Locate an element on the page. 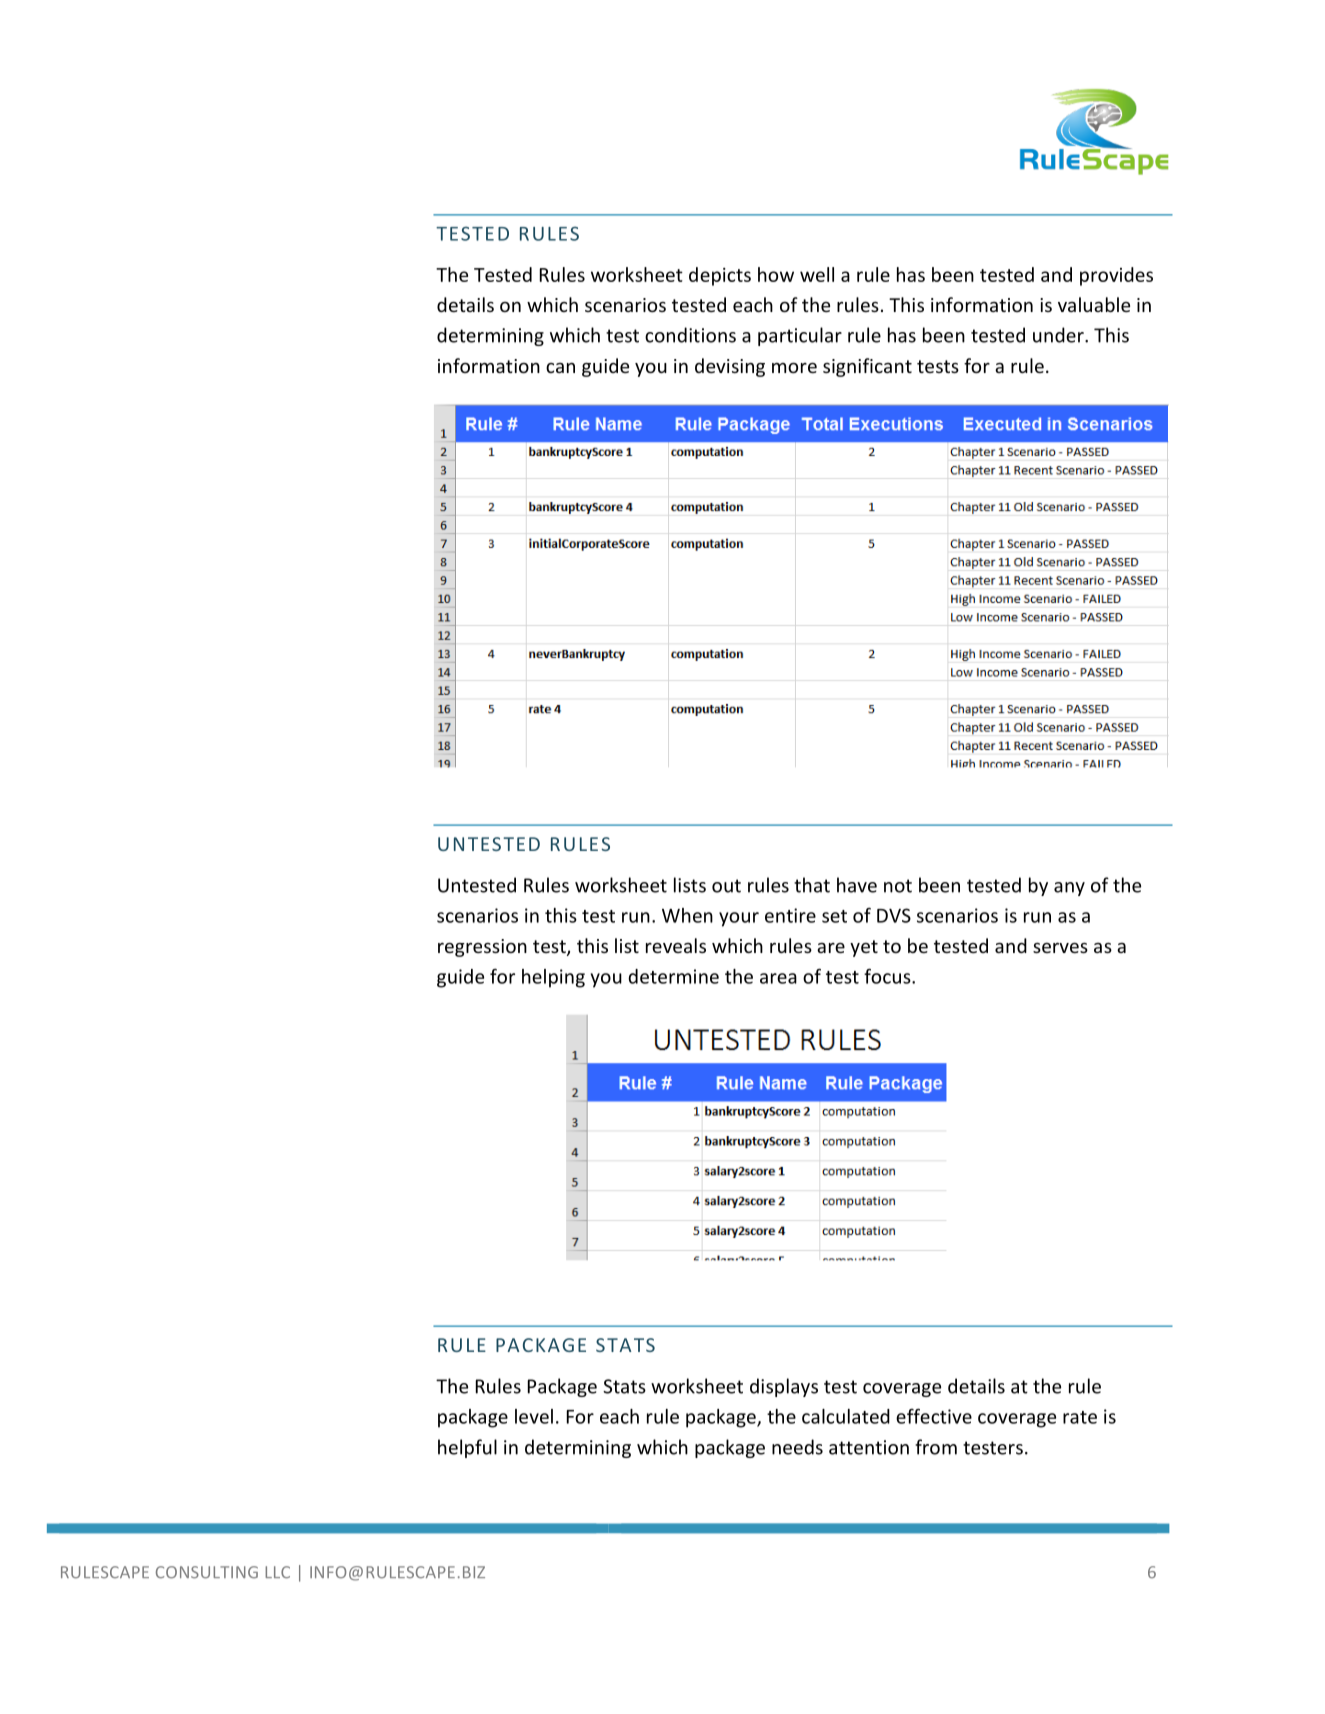  serves is located at coordinates (1060, 947).
